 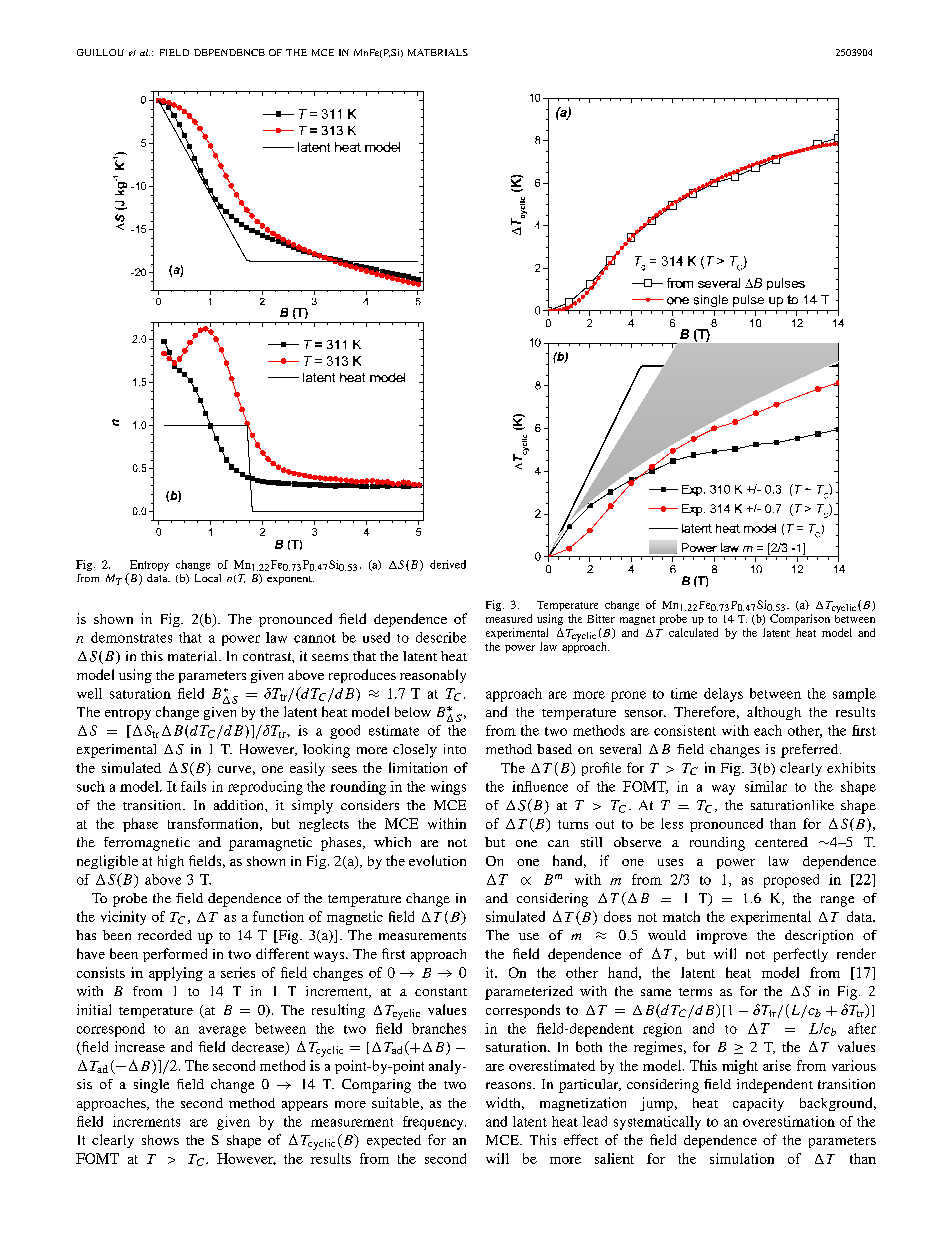 What do you see at coordinates (800, 619) in the image?
I see `Comparison` at bounding box center [800, 619].
